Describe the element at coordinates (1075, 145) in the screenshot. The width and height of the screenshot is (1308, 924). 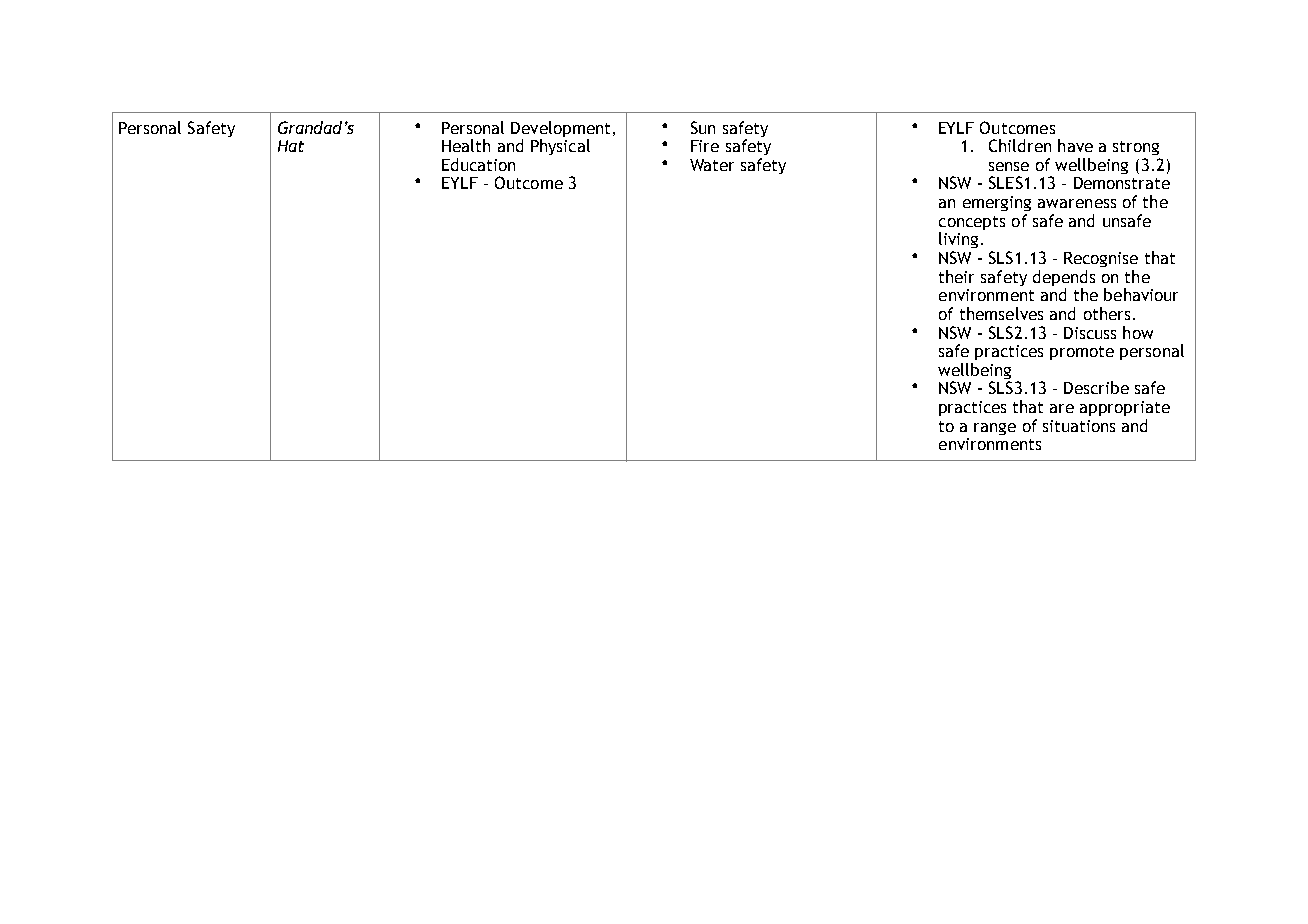
I see `have` at that location.
